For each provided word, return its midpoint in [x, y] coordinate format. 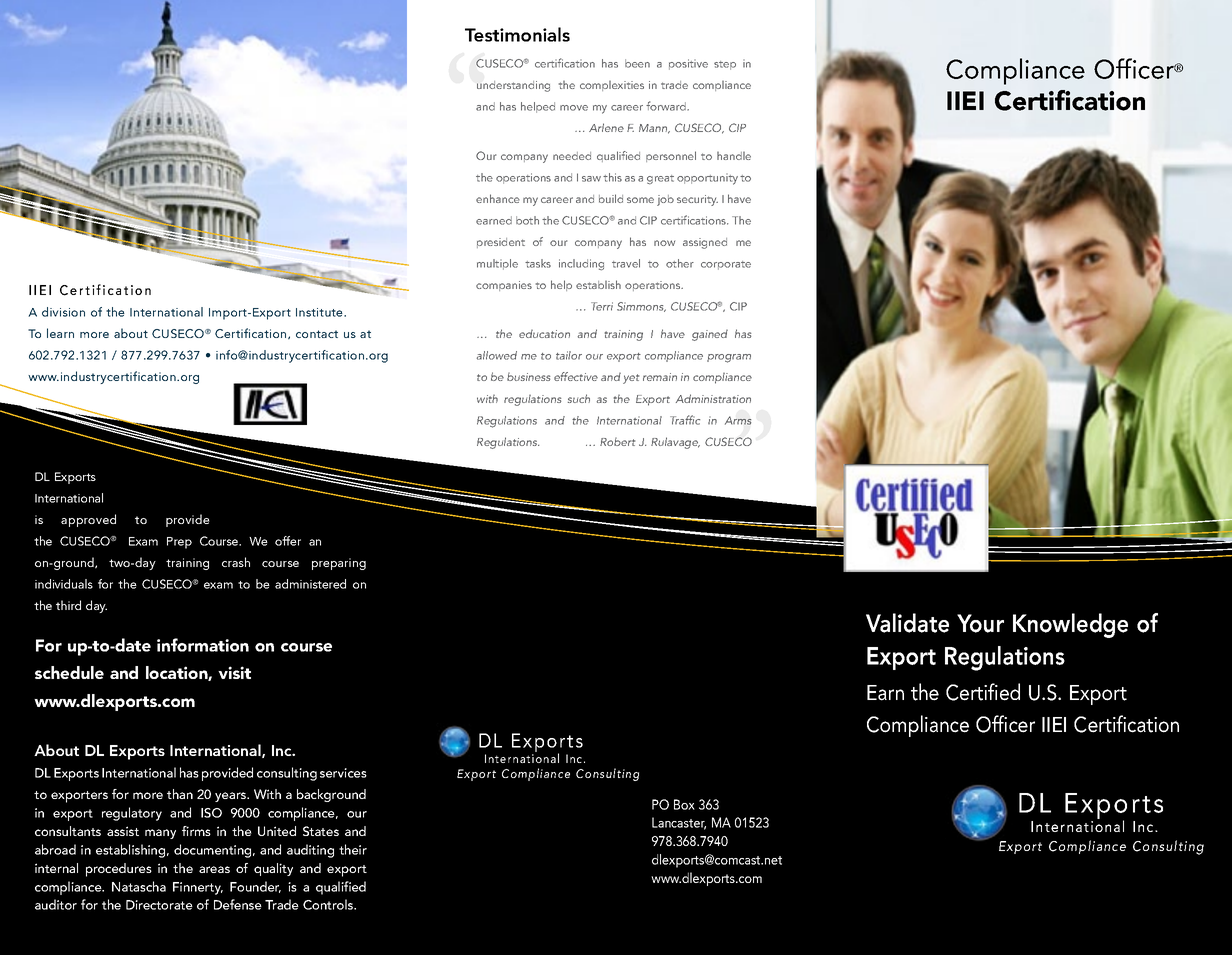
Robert [617, 441]
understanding [513, 86]
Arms [738, 420]
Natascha [139, 886]
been [637, 63]
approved [88, 520]
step [725, 65]
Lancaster [679, 823]
